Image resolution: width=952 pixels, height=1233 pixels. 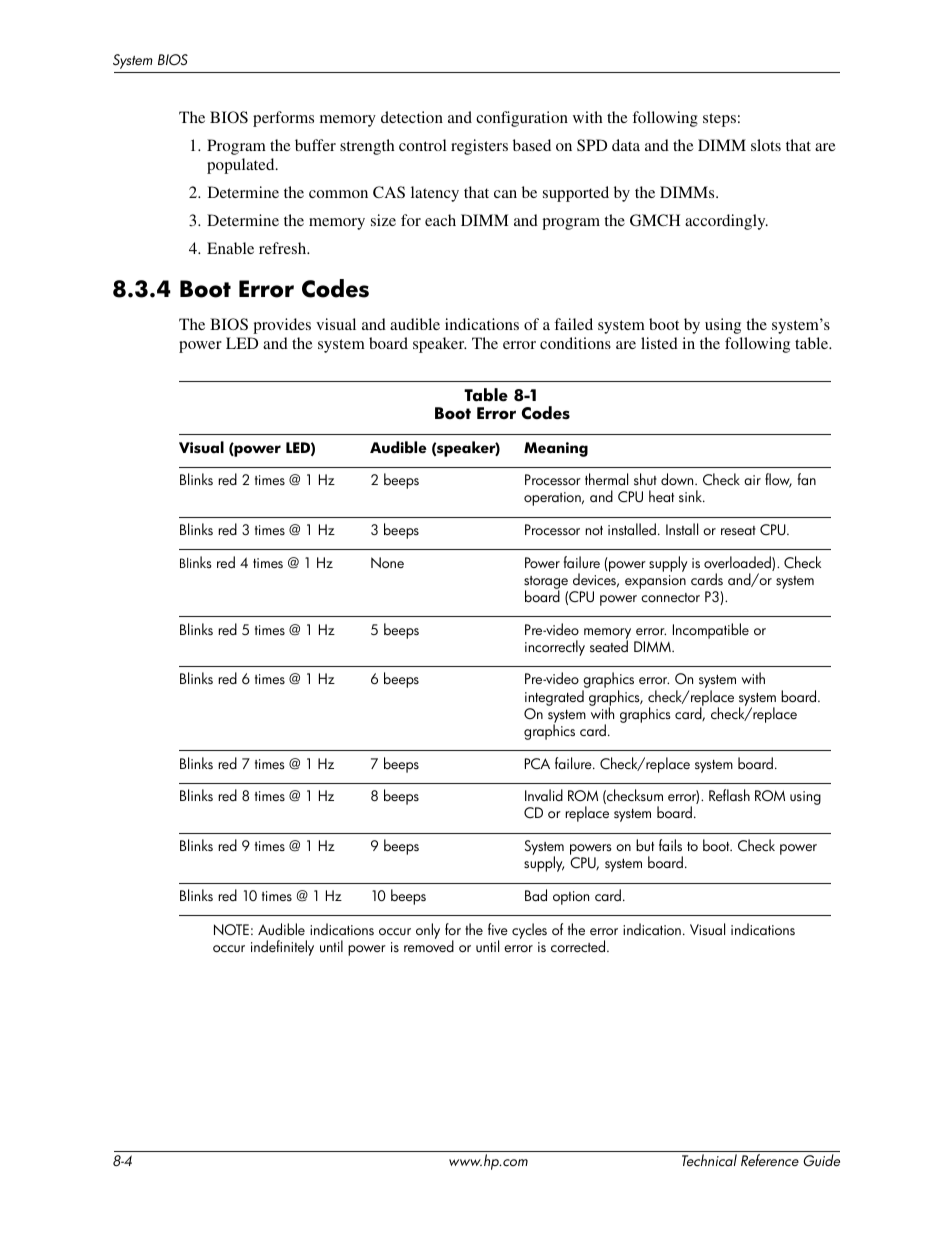 I want to click on provides, so click(x=282, y=326).
